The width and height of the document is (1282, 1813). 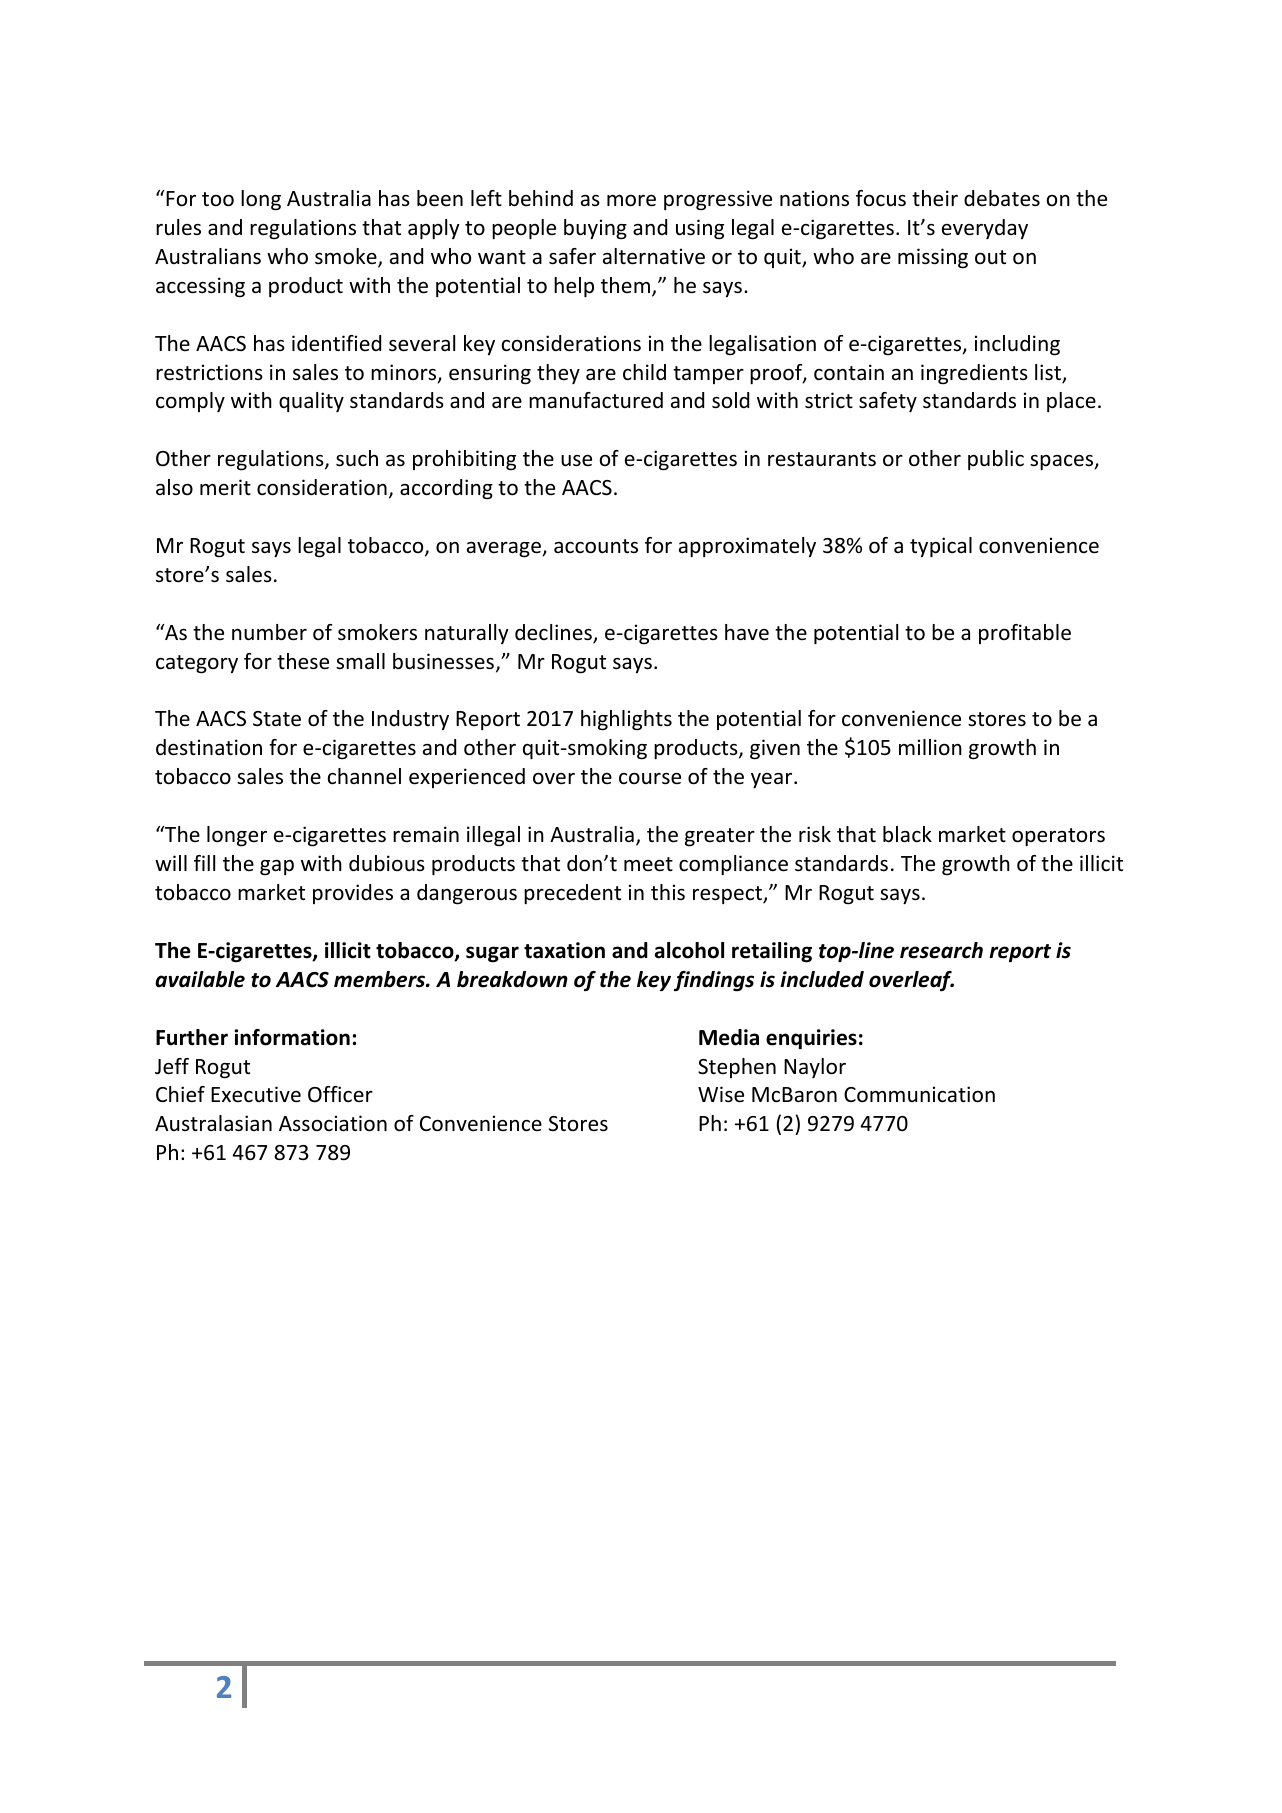 I want to click on too, so click(x=218, y=199).
